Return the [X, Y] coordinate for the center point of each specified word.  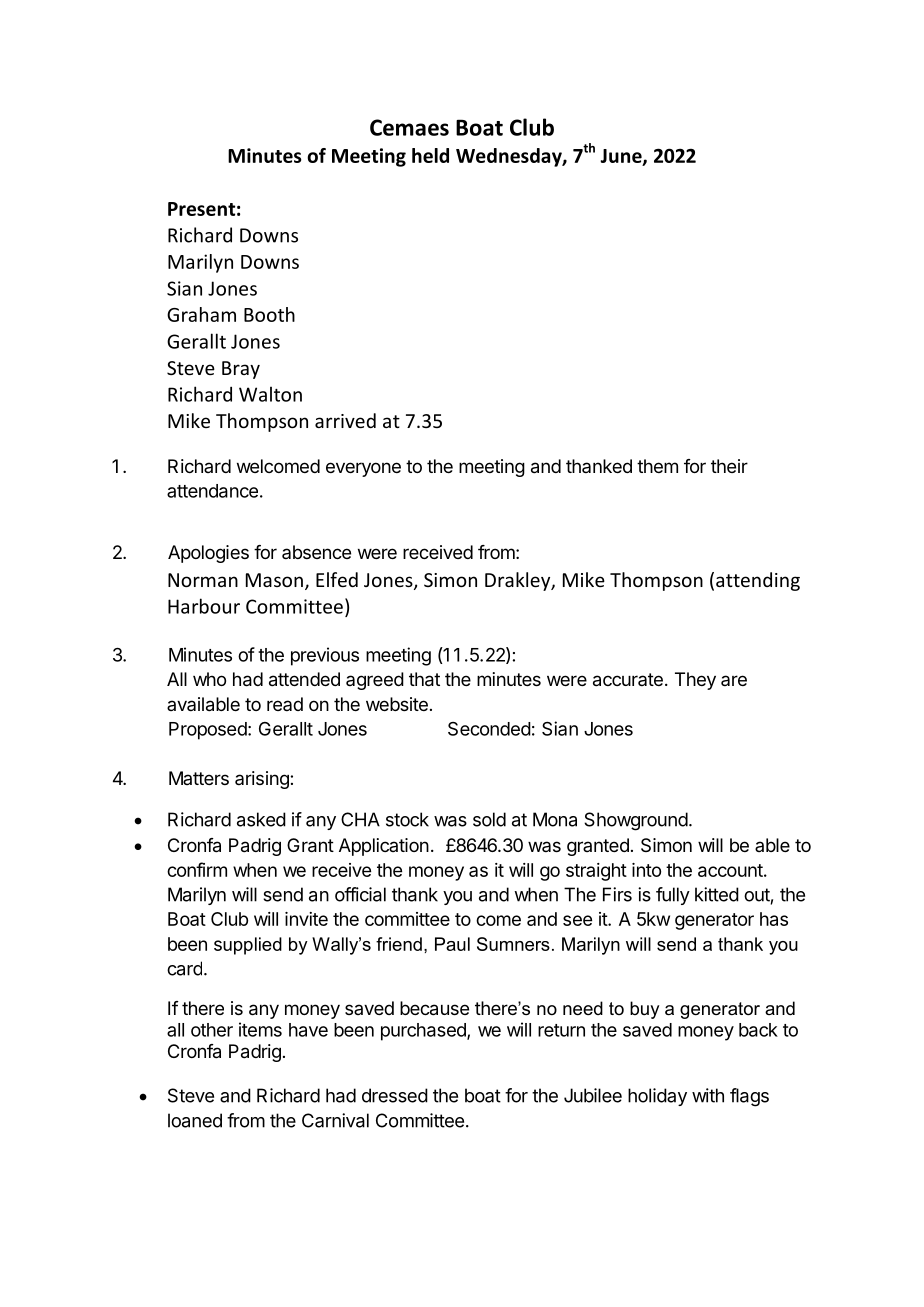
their [729, 466]
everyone [363, 469]
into [646, 870]
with [708, 1095]
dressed [395, 1095]
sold [489, 819]
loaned [195, 1120]
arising [263, 780]
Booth [269, 314]
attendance [212, 491]
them [657, 466]
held [430, 155]
